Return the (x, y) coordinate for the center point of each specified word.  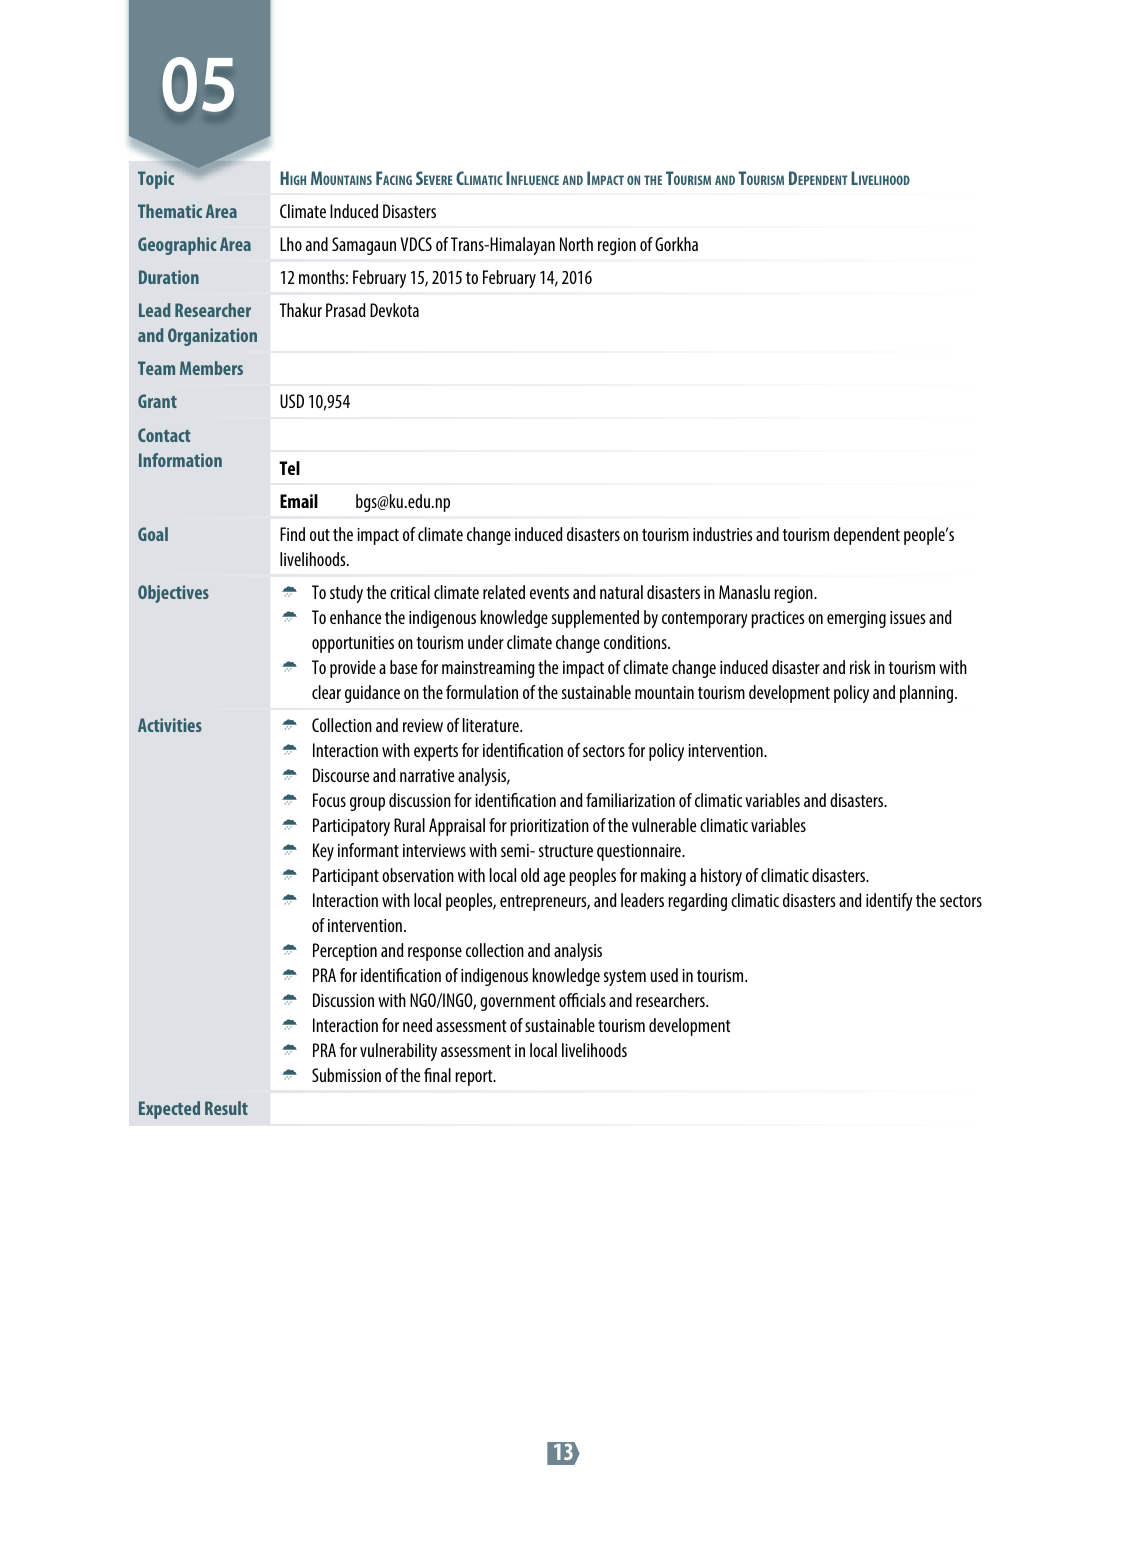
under (486, 642)
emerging (856, 619)
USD (292, 401)
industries (723, 534)
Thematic (170, 211)
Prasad (346, 310)
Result (226, 1108)
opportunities (353, 644)
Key (323, 852)
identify (889, 902)
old (530, 875)
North (576, 244)
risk (860, 667)
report (475, 1078)
